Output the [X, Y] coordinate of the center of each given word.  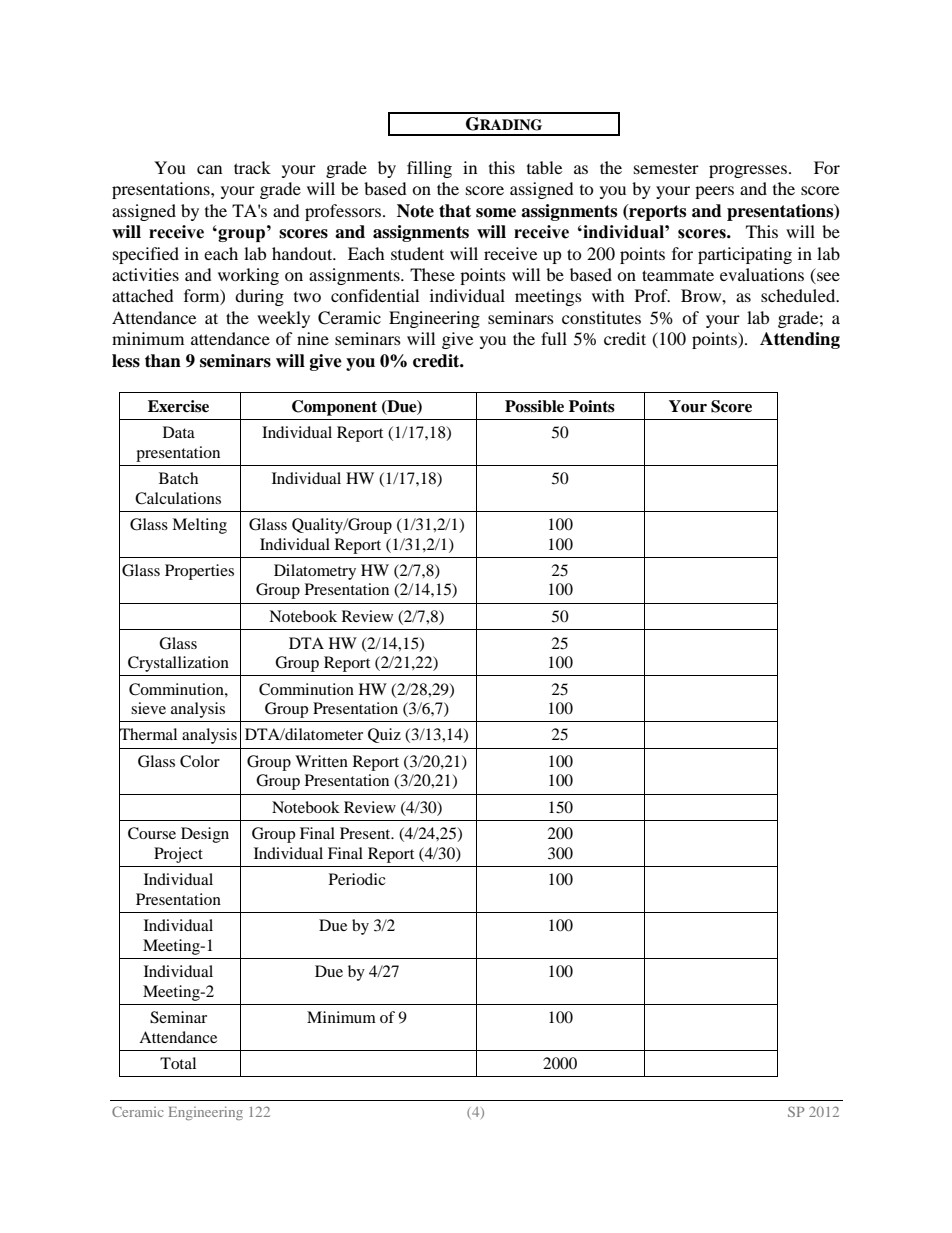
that [455, 211]
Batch [178, 478]
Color [200, 761]
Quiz [384, 735]
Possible [534, 406]
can [209, 169]
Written [321, 761]
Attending [800, 340]
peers [714, 192]
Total [178, 1063]
